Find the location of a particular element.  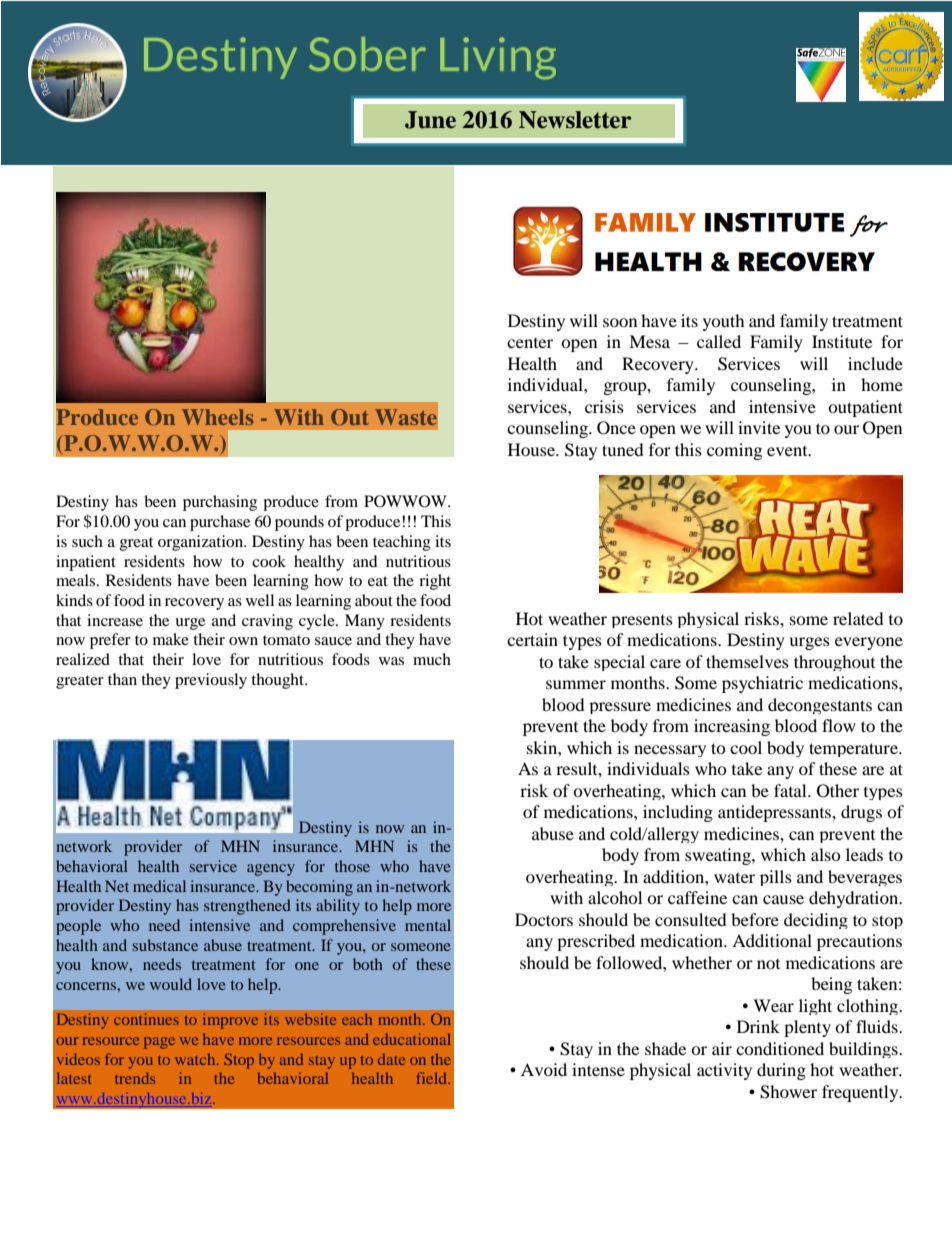

center is located at coordinates (530, 343).
